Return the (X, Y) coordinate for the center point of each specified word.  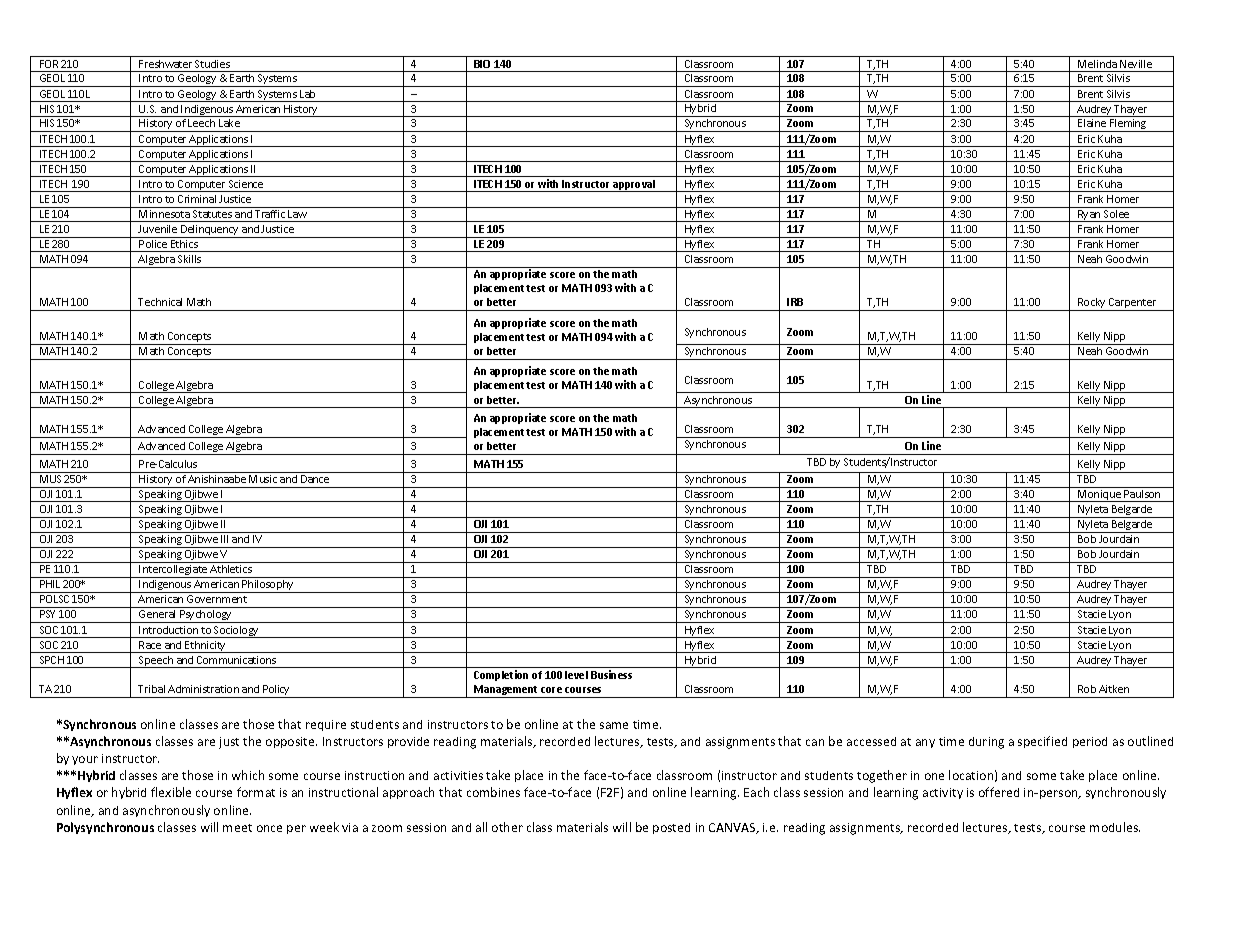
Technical (160, 302)
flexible (171, 792)
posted (671, 828)
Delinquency (210, 231)
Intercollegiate (173, 571)
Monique (1099, 496)
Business (611, 674)
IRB (795, 302)
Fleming (1128, 125)
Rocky (1092, 304)
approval (635, 186)
